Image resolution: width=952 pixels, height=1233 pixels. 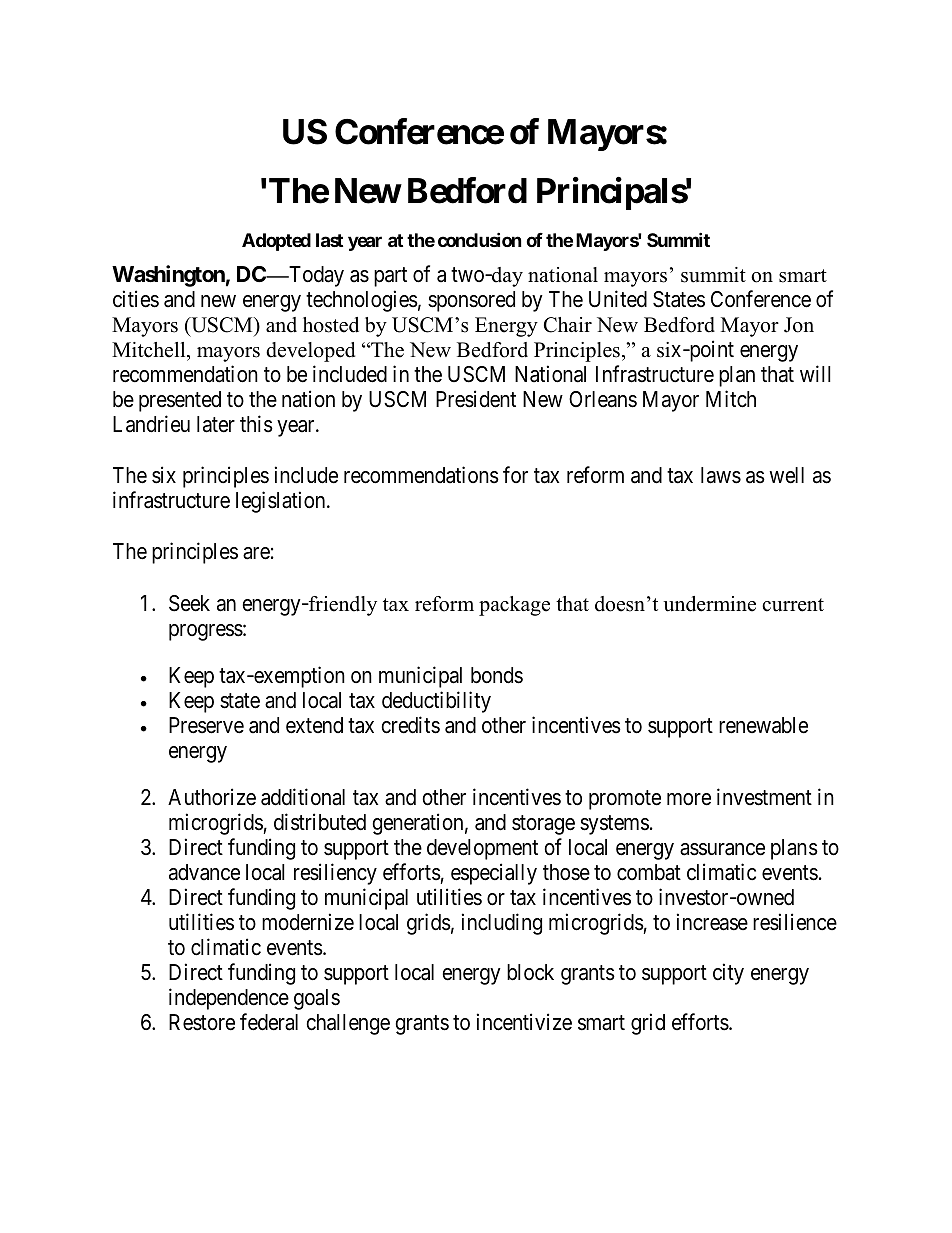 What do you see at coordinates (276, 242) in the image?
I see `Adopted` at bounding box center [276, 242].
